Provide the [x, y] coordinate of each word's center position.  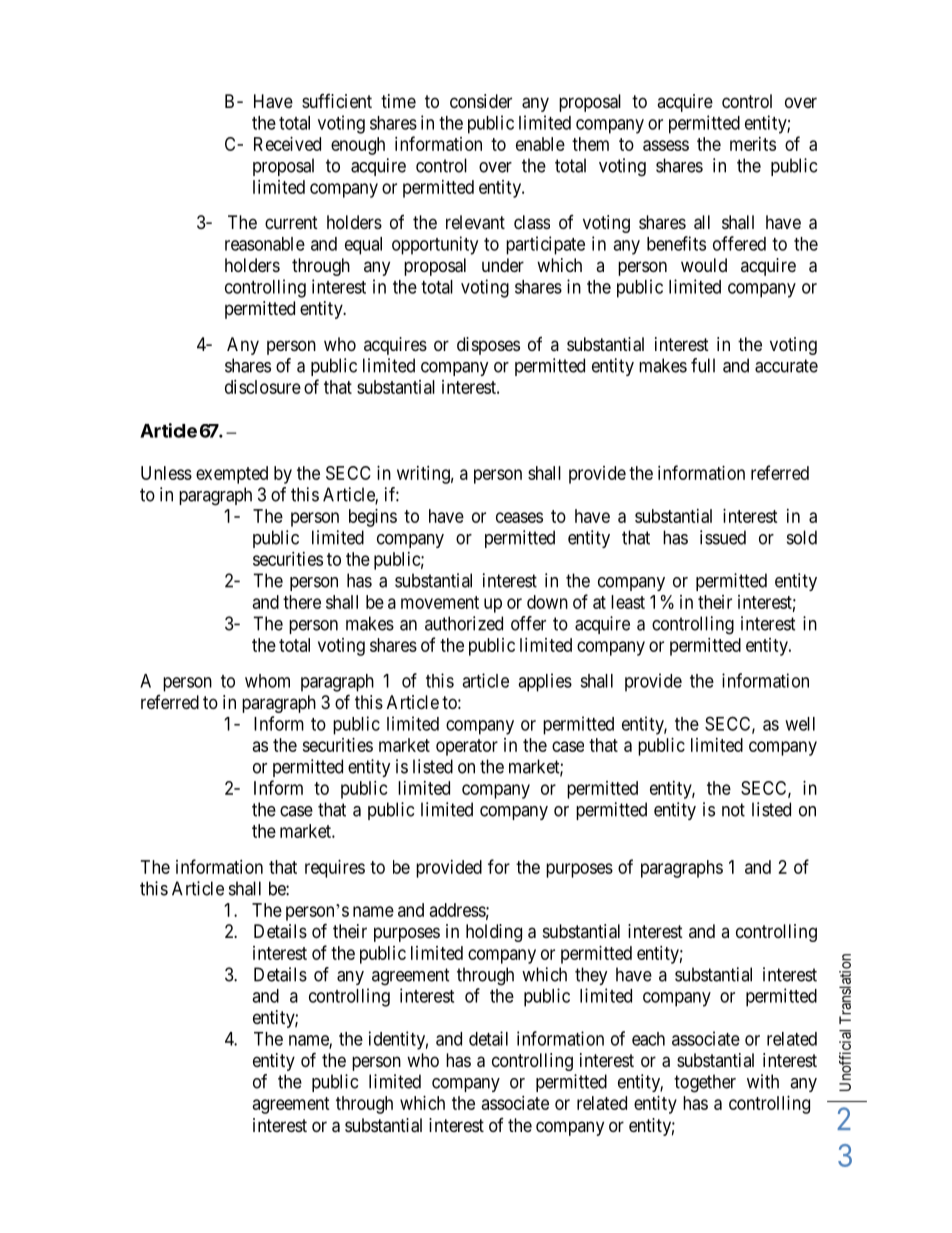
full [703, 365]
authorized [464, 623]
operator [467, 747]
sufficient [337, 101]
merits [753, 144]
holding [494, 933]
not [733, 810]
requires [335, 869]
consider [481, 101]
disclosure [263, 387]
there [302, 602]
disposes [488, 346]
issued [723, 537]
